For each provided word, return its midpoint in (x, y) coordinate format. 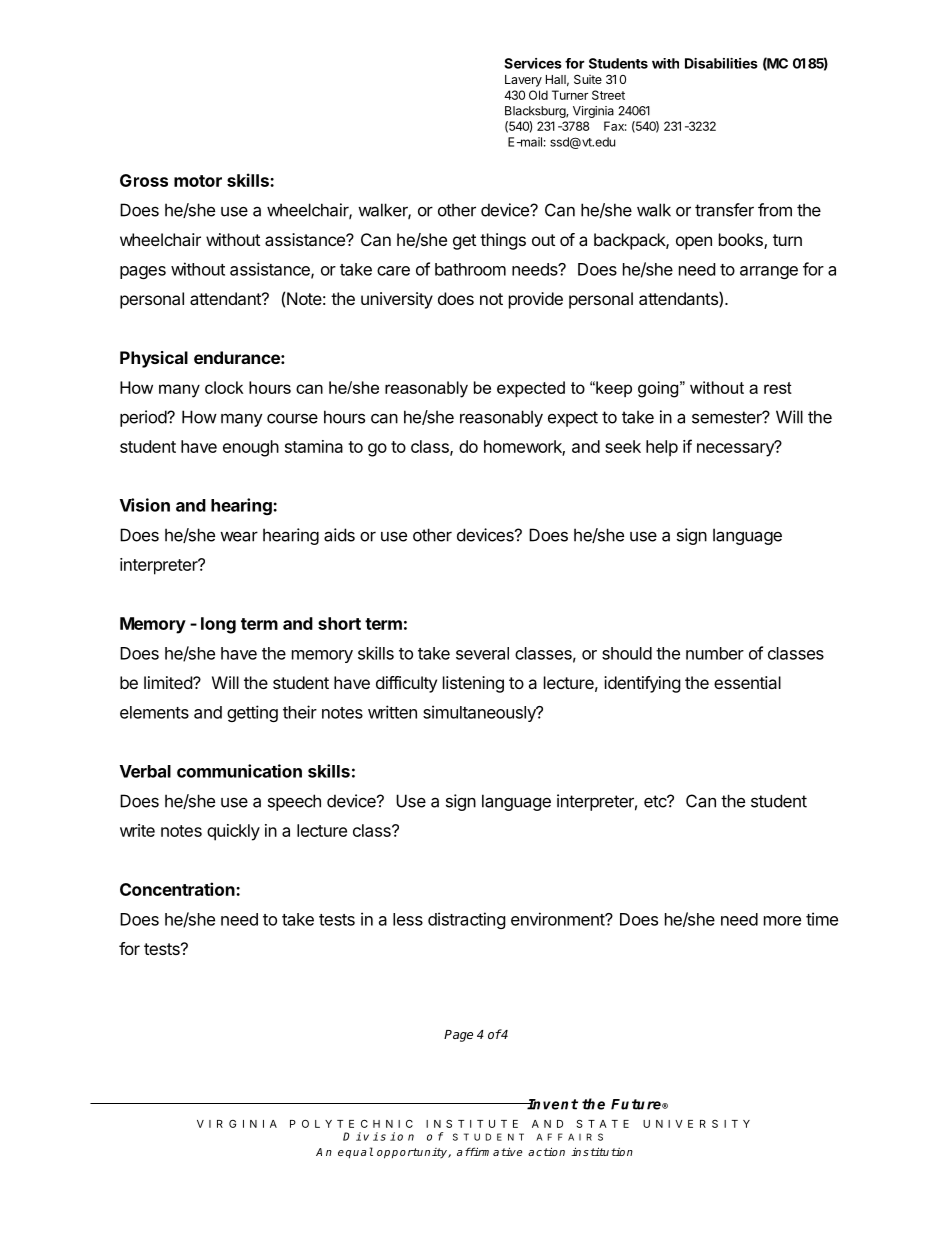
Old (538, 95)
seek (623, 446)
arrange (769, 272)
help (662, 448)
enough (251, 448)
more (782, 921)
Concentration (178, 889)
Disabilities (721, 63)
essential (747, 682)
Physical (154, 359)
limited (169, 682)
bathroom (470, 269)
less (408, 919)
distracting (467, 920)
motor (198, 181)
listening (473, 684)
